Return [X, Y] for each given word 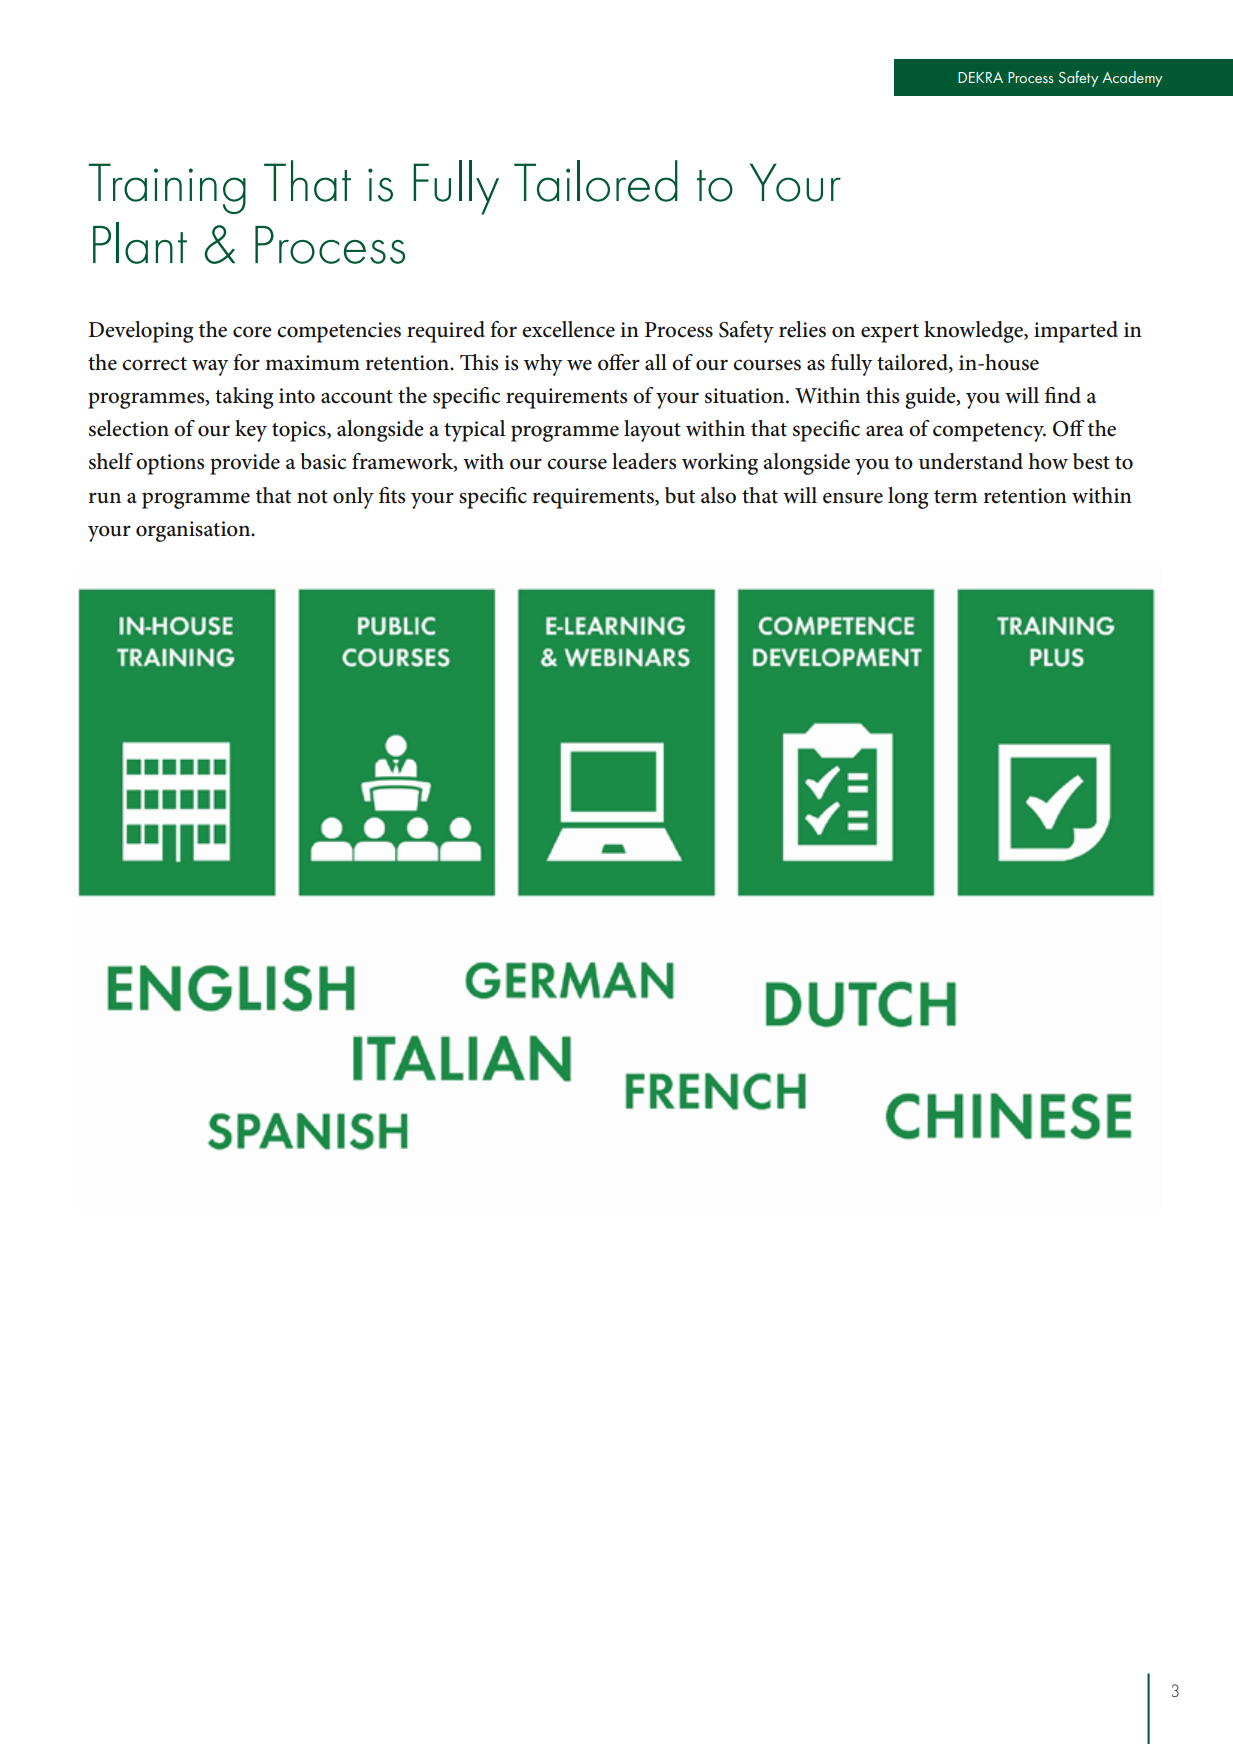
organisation [194, 531]
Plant [140, 243]
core [252, 332]
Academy [1132, 79]
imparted [1076, 332]
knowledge [975, 332]
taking [244, 398]
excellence [568, 329]
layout [652, 431]
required [446, 332]
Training [167, 188]
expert [890, 333]
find [1063, 395]
